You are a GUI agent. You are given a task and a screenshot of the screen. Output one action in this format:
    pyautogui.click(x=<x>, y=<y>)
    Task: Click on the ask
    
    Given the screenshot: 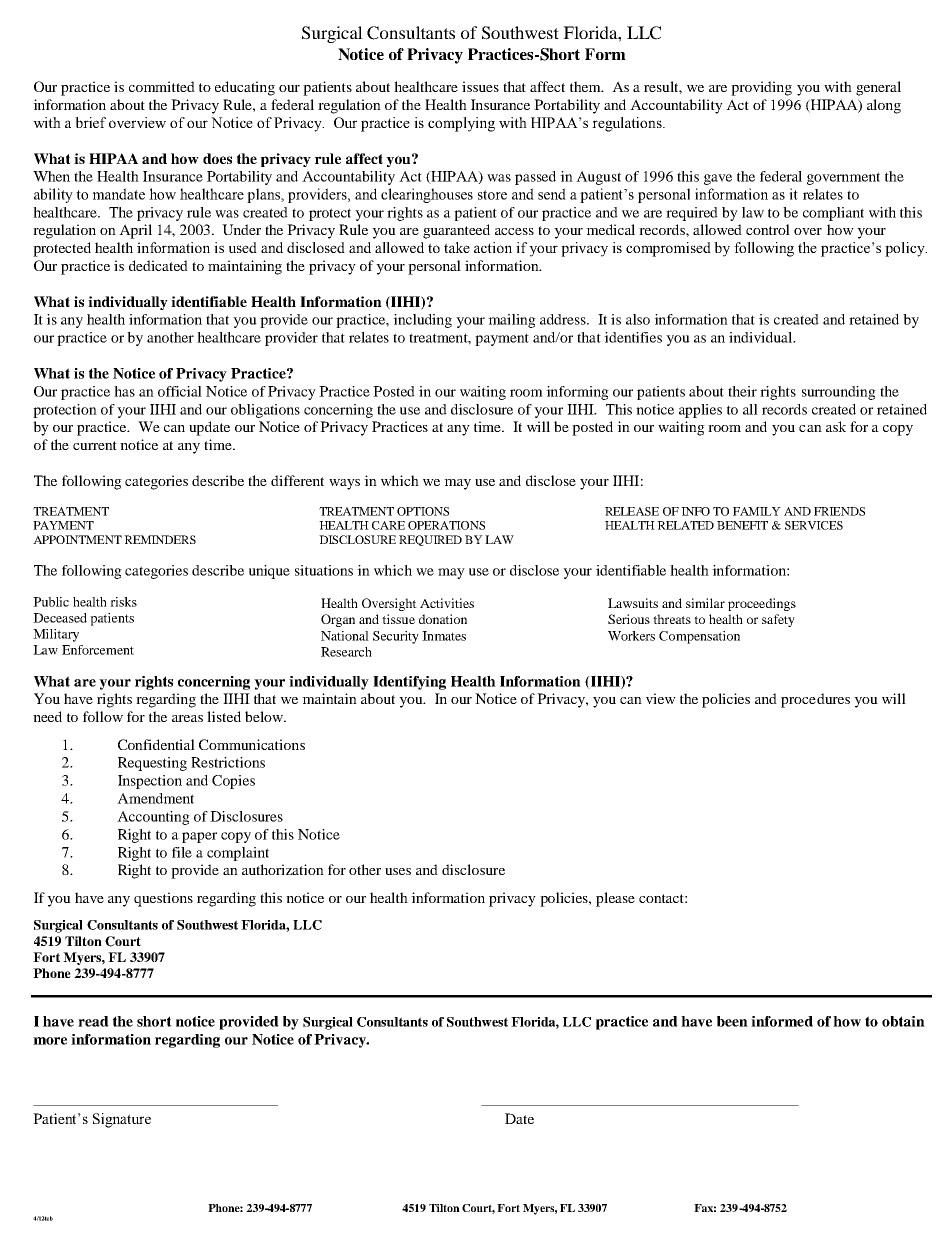 What is the action you would take?
    pyautogui.click(x=836, y=426)
